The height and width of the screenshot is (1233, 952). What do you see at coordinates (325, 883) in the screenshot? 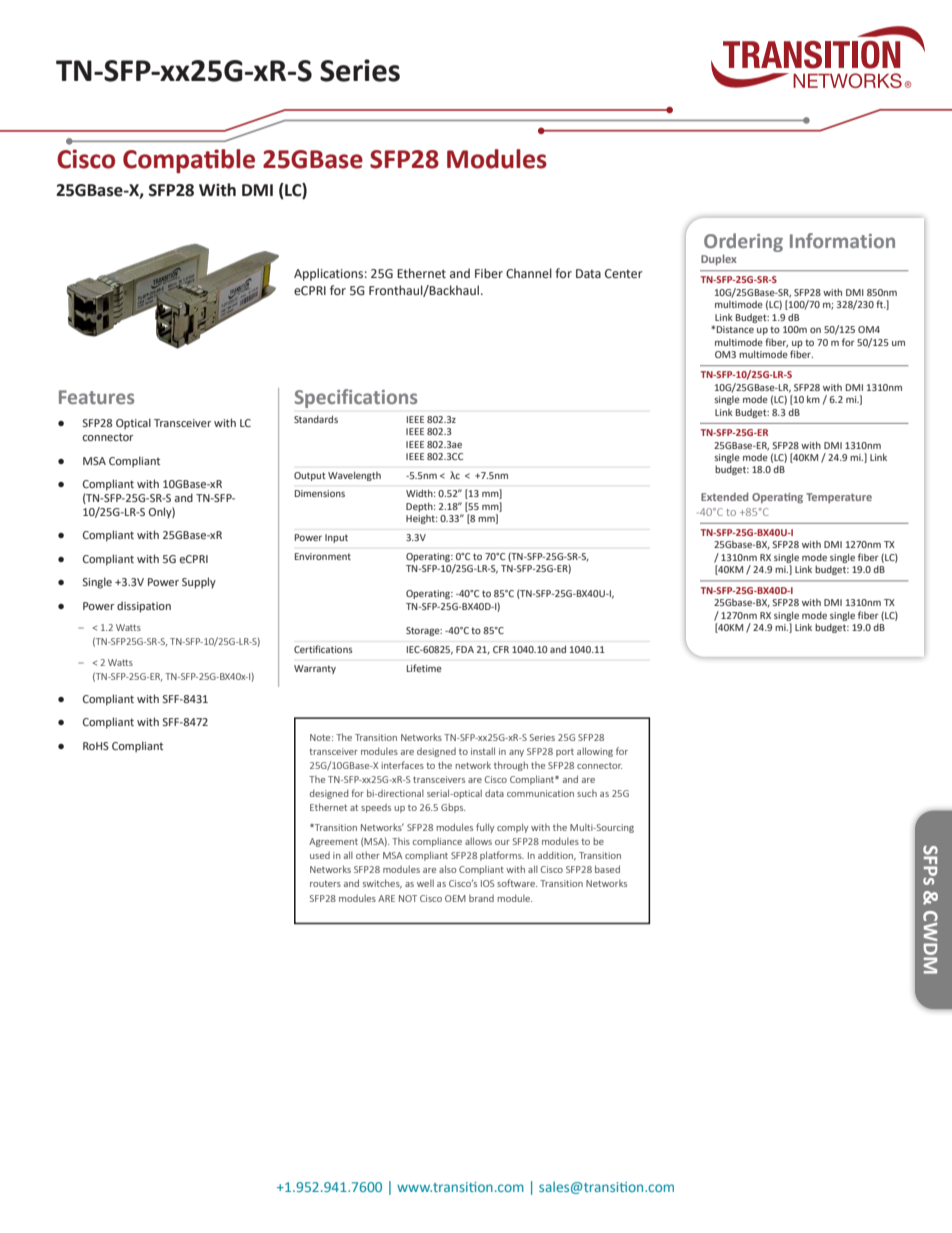
I see `routers` at bounding box center [325, 883].
